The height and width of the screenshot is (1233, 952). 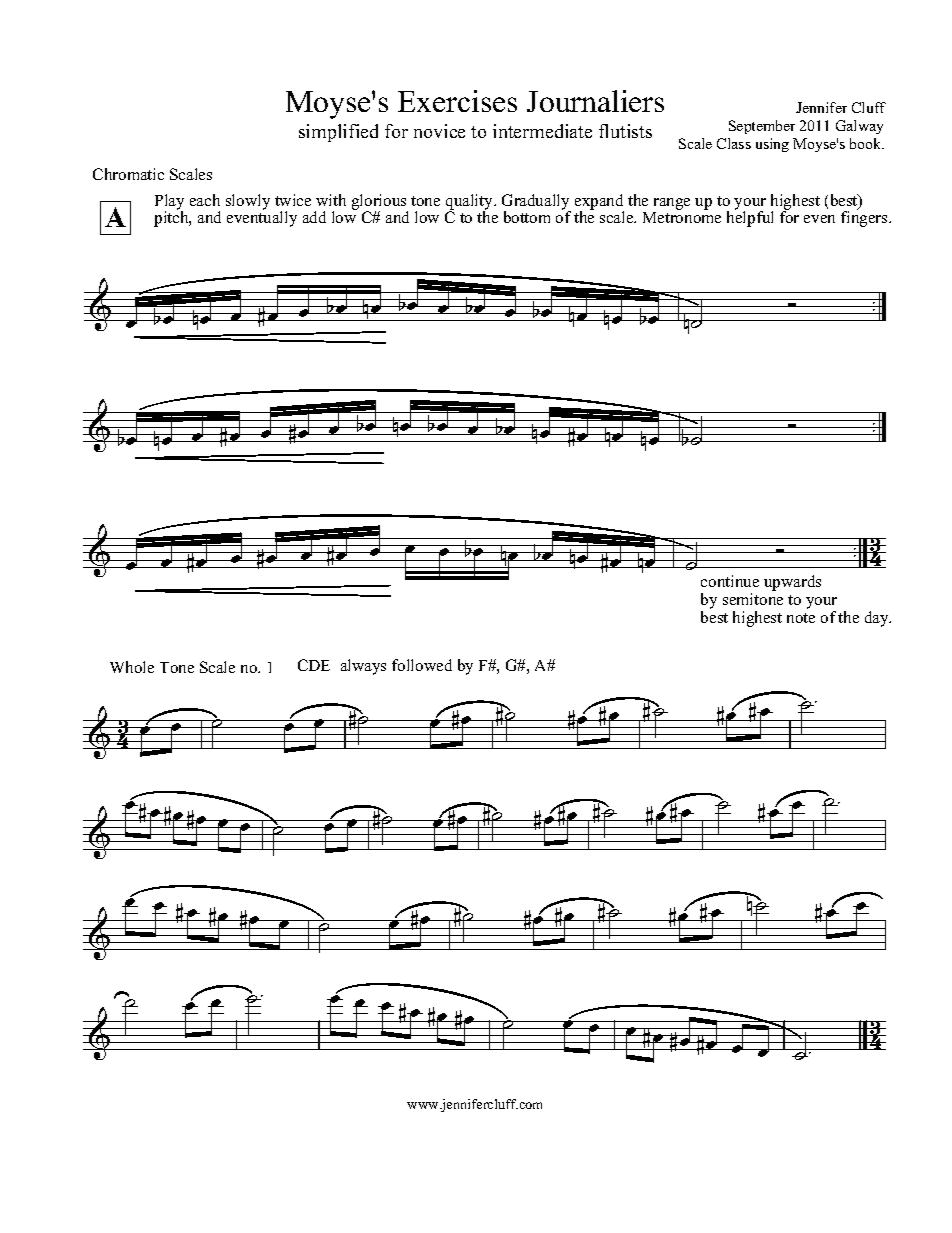 I want to click on intermediate, so click(x=542, y=131).
